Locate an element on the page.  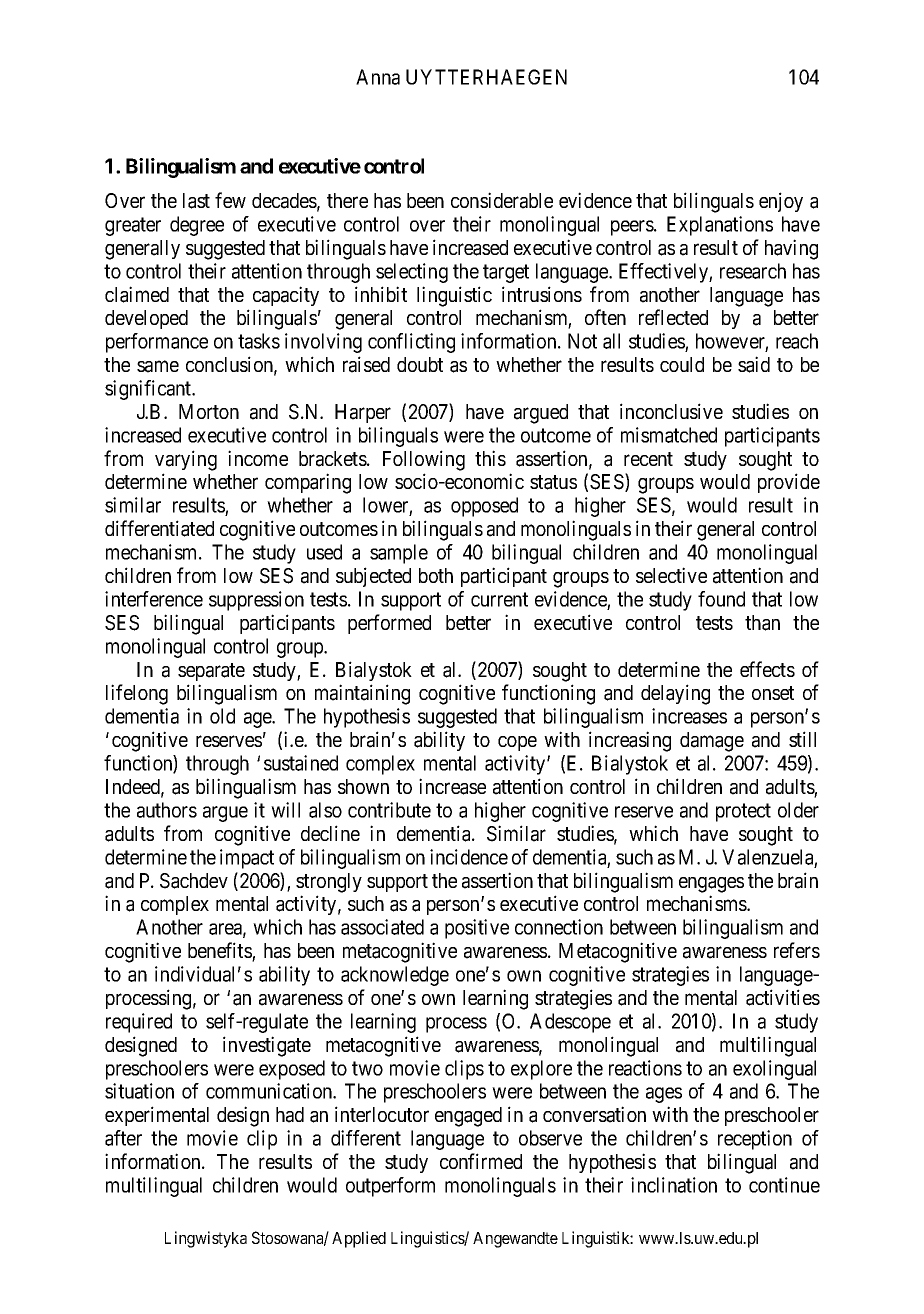
current is located at coordinates (499, 599).
